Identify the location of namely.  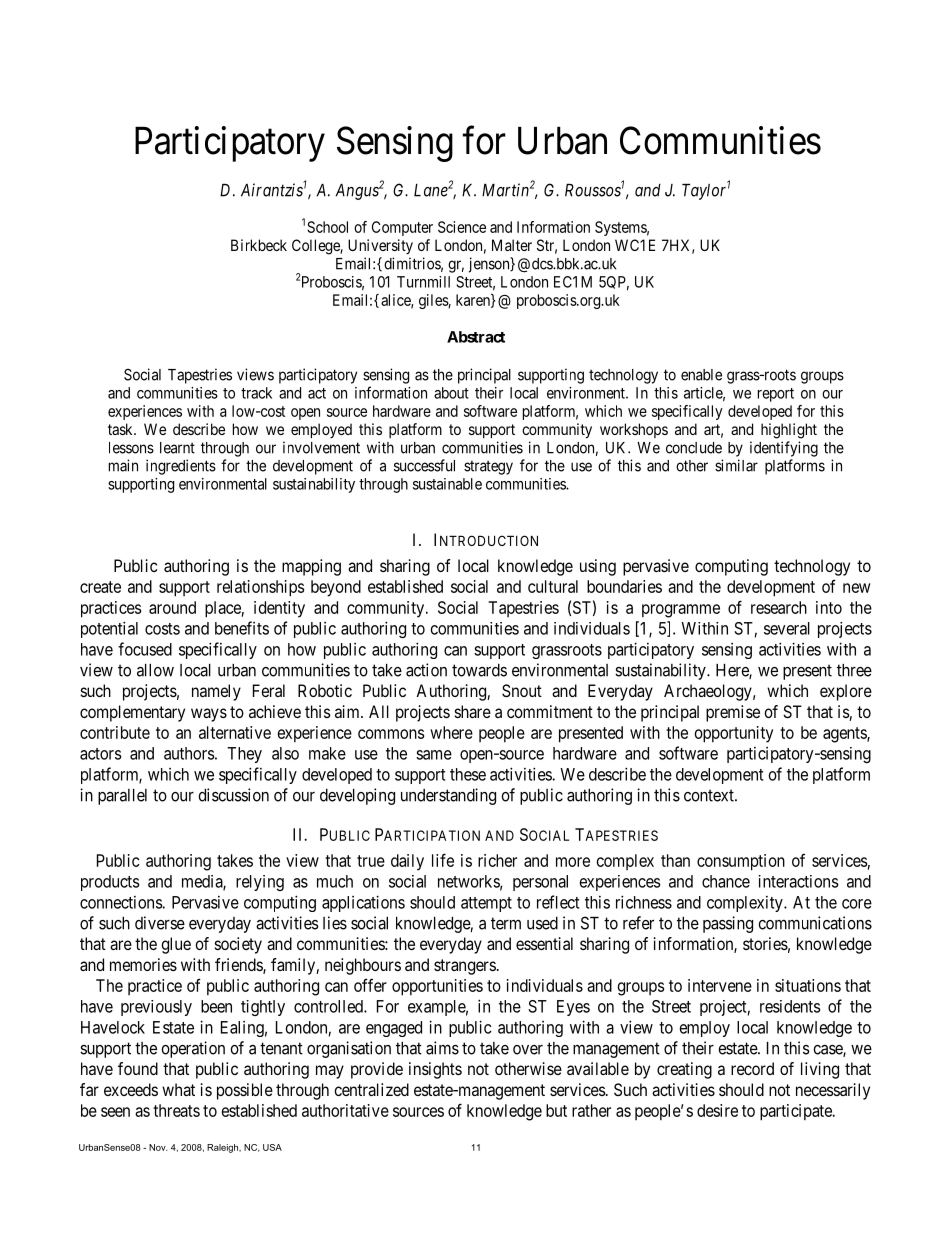
(216, 692).
